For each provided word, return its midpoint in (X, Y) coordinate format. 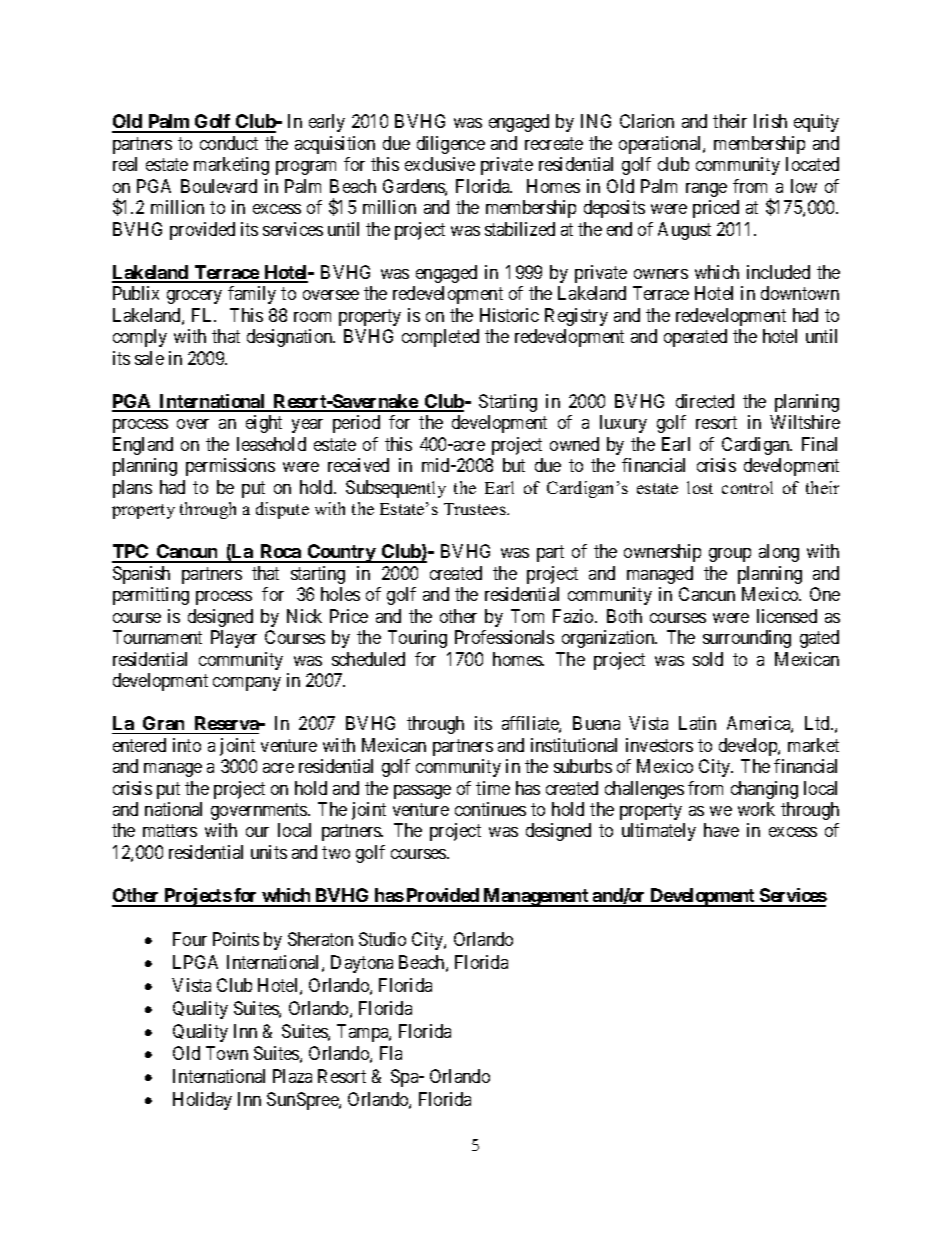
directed (705, 401)
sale (149, 358)
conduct (229, 143)
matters (170, 831)
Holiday (202, 1101)
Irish (770, 121)
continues (490, 809)
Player (234, 639)
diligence (451, 145)
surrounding (747, 639)
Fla (391, 1053)
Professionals (504, 637)
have (721, 830)
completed (440, 338)
